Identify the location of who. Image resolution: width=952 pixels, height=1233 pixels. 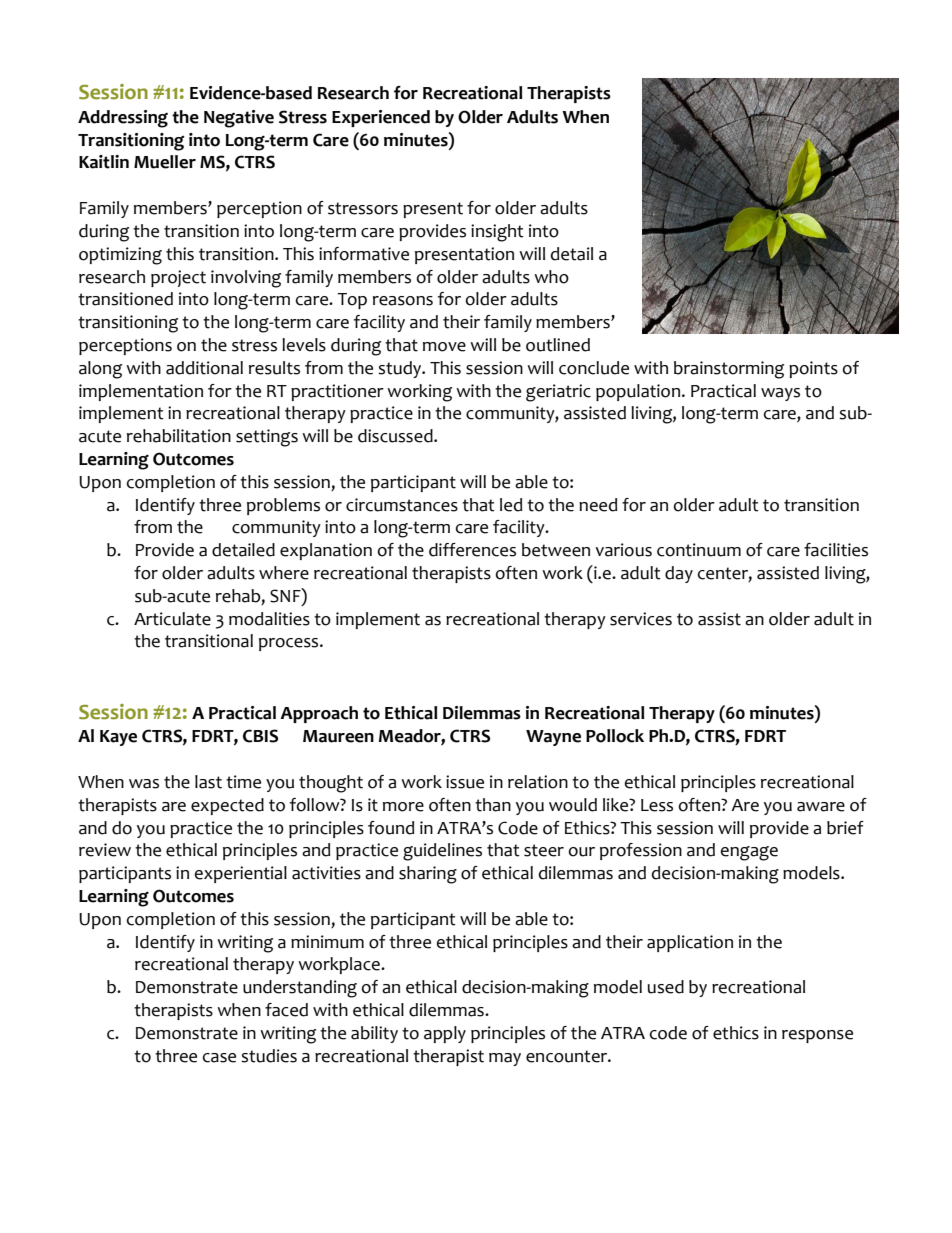
(551, 277).
